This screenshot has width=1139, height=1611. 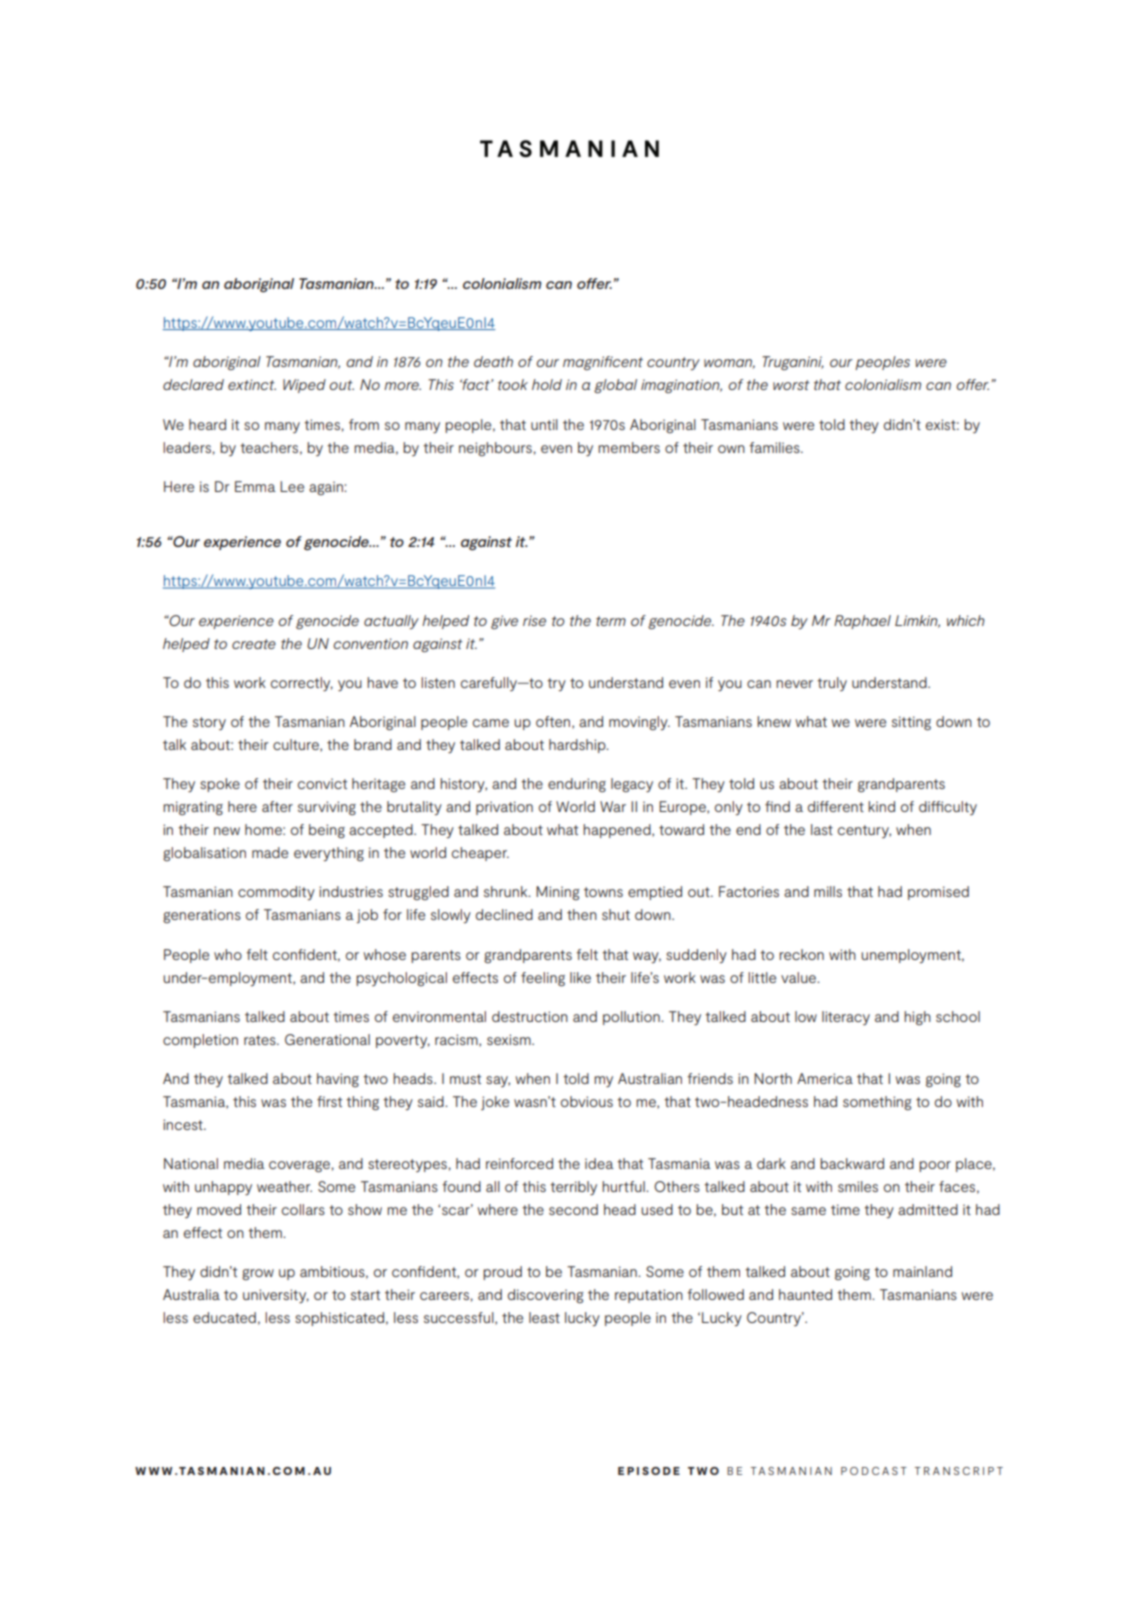 I want to click on literacy, so click(x=846, y=1018).
